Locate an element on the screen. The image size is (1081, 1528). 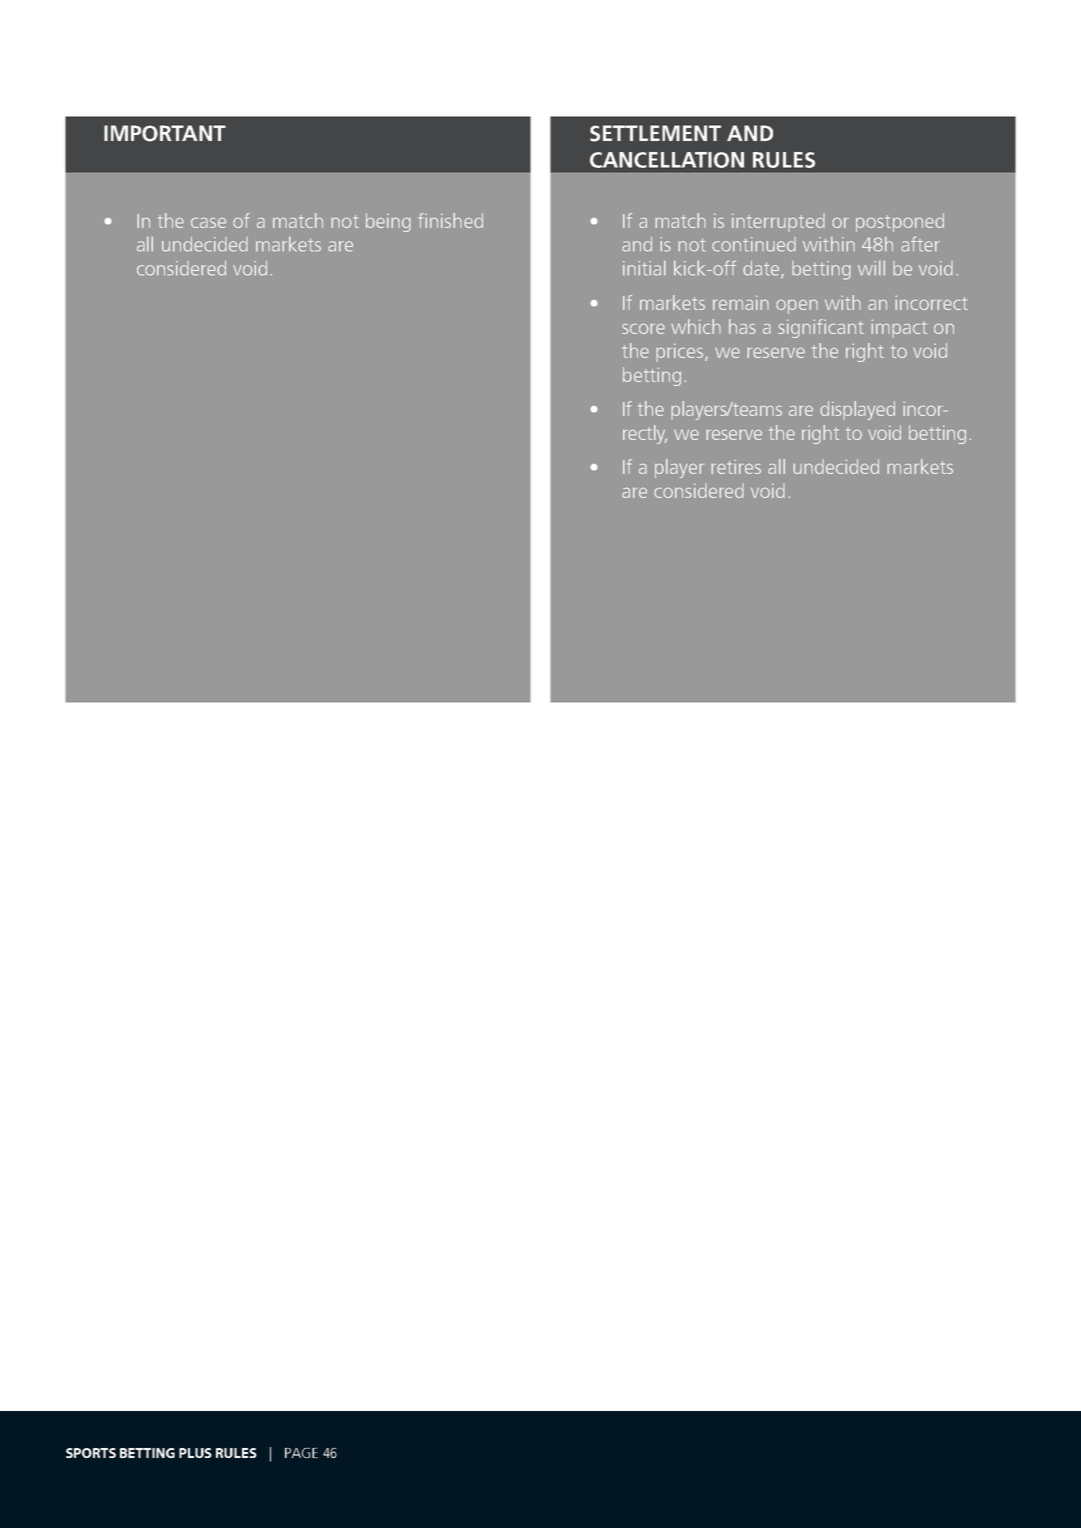
SPORTS is located at coordinates (91, 1453).
